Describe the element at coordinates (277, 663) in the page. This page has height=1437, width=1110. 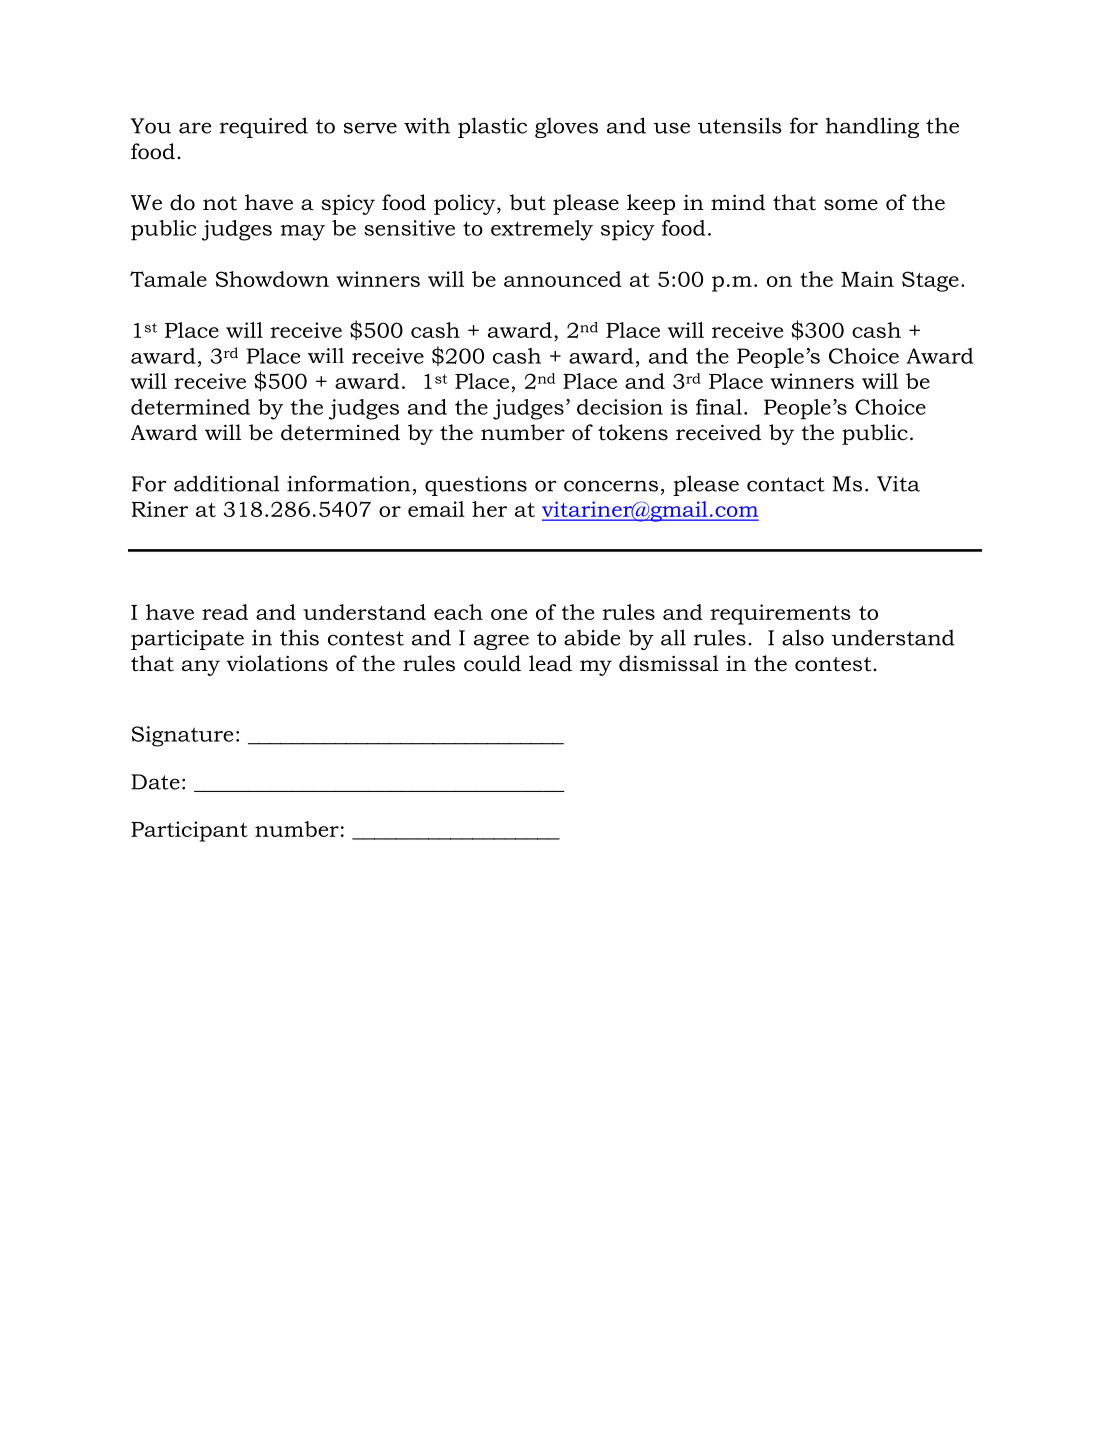
I see `violations` at that location.
